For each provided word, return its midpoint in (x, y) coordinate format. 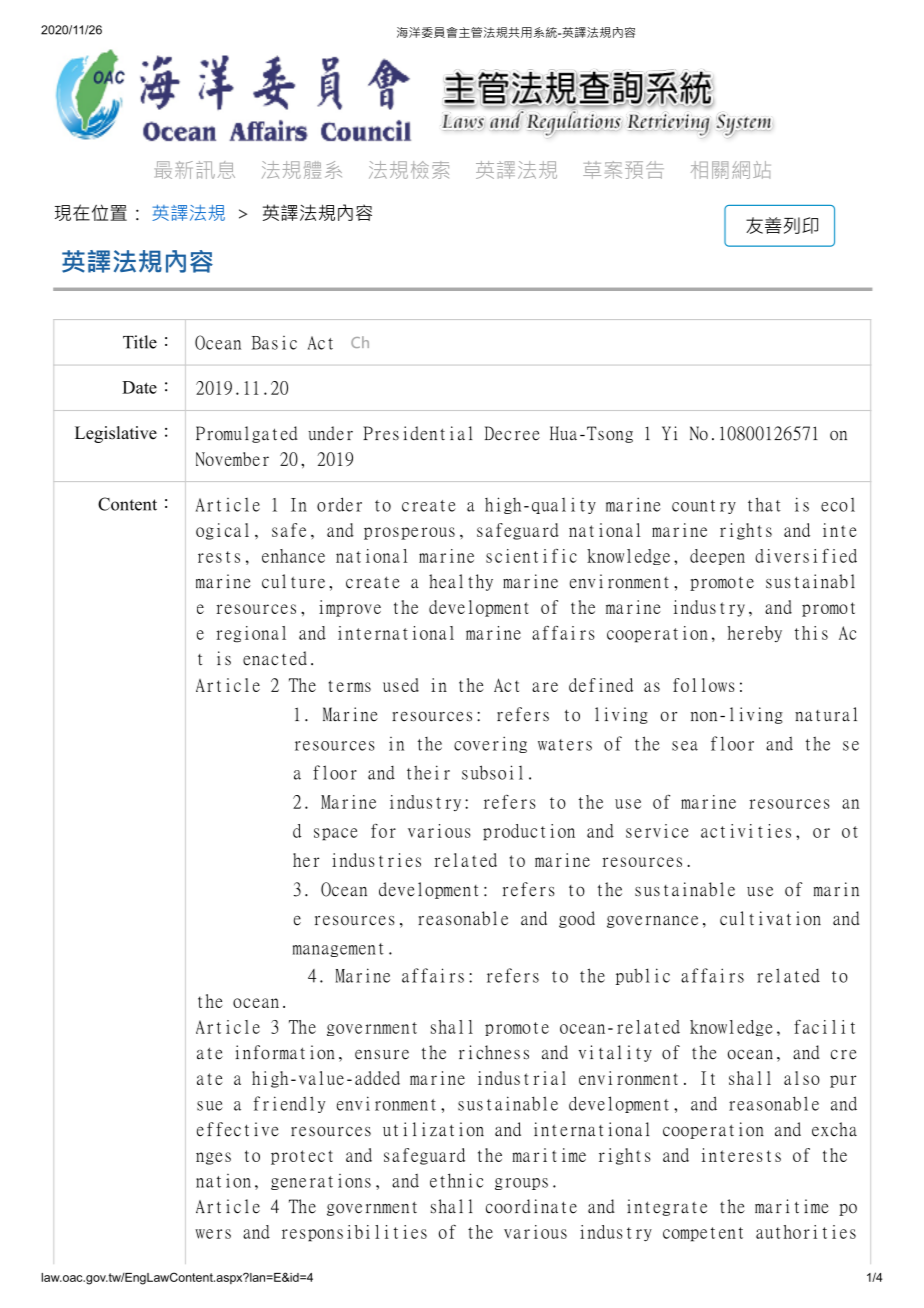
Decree (512, 433)
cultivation (770, 918)
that (764, 504)
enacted (275, 658)
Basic (274, 343)
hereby (754, 634)
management (338, 950)
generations (321, 1182)
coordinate (531, 1206)
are (545, 687)
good (577, 919)
